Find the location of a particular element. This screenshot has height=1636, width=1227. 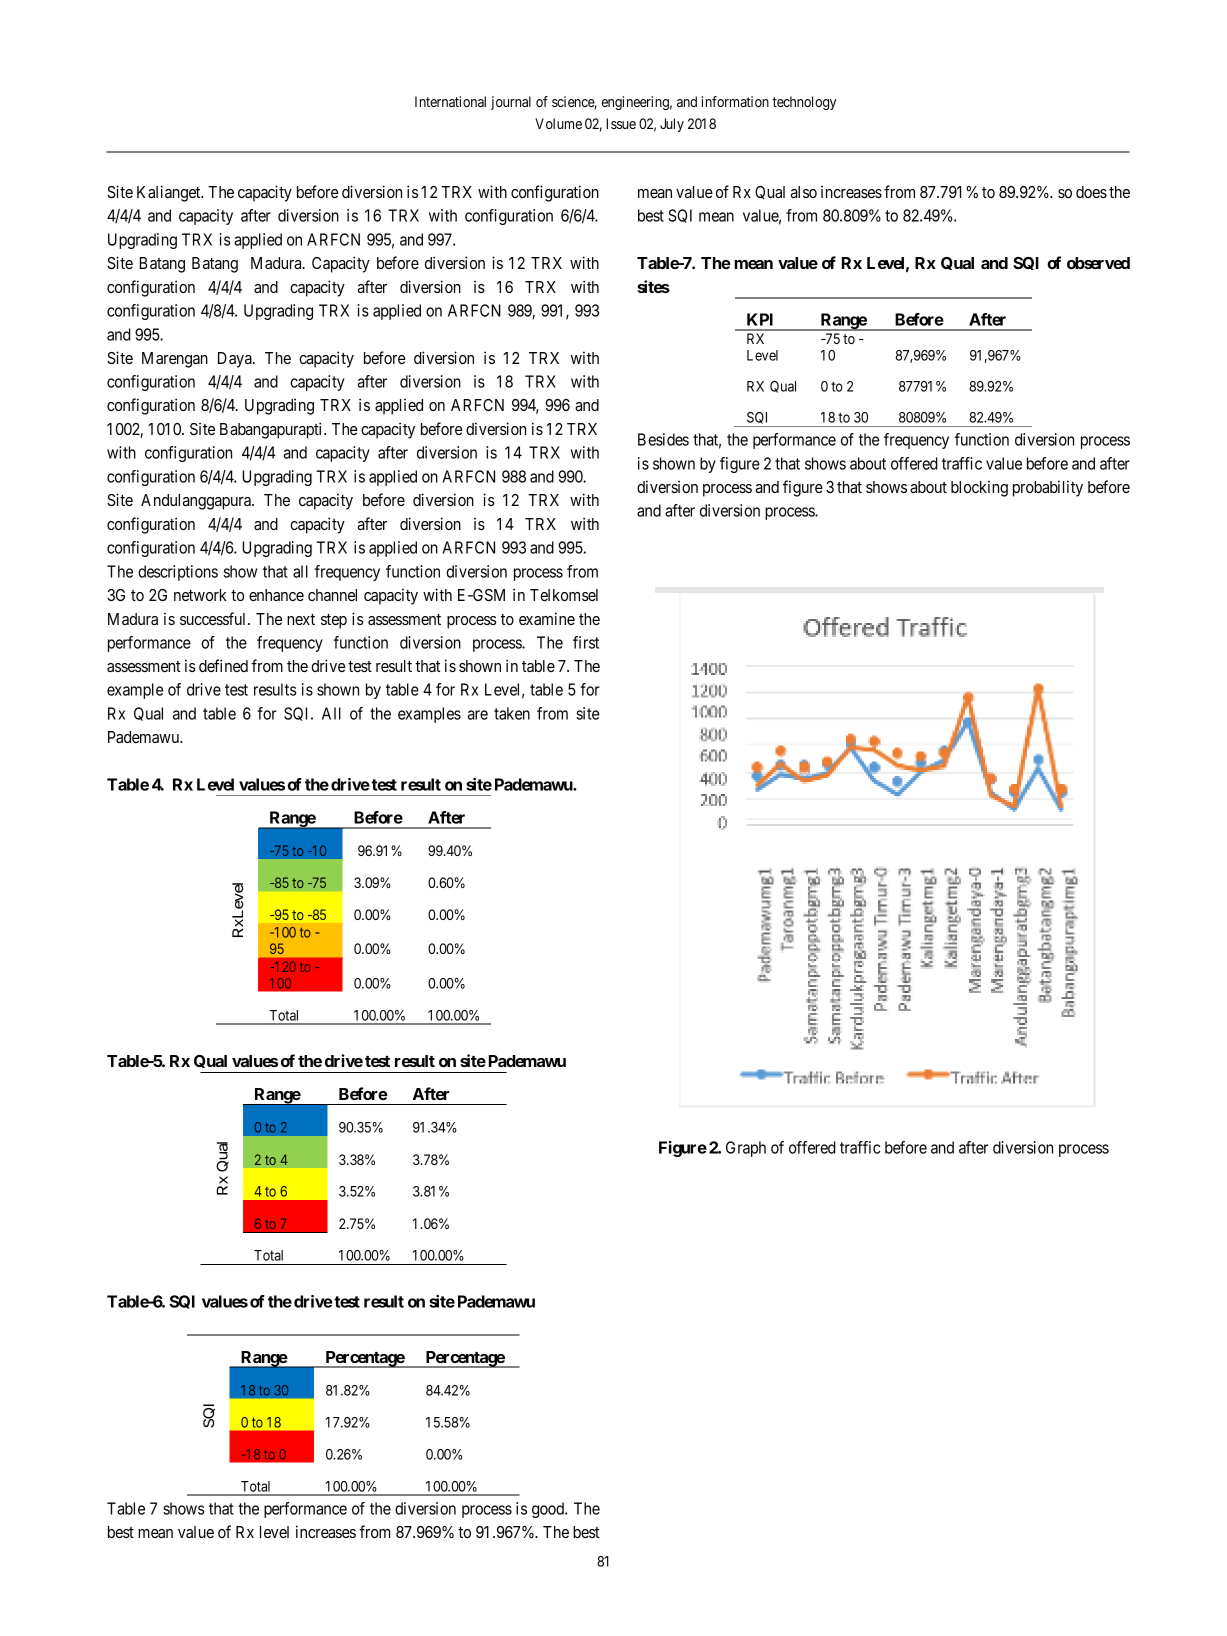

International is located at coordinates (450, 101).
